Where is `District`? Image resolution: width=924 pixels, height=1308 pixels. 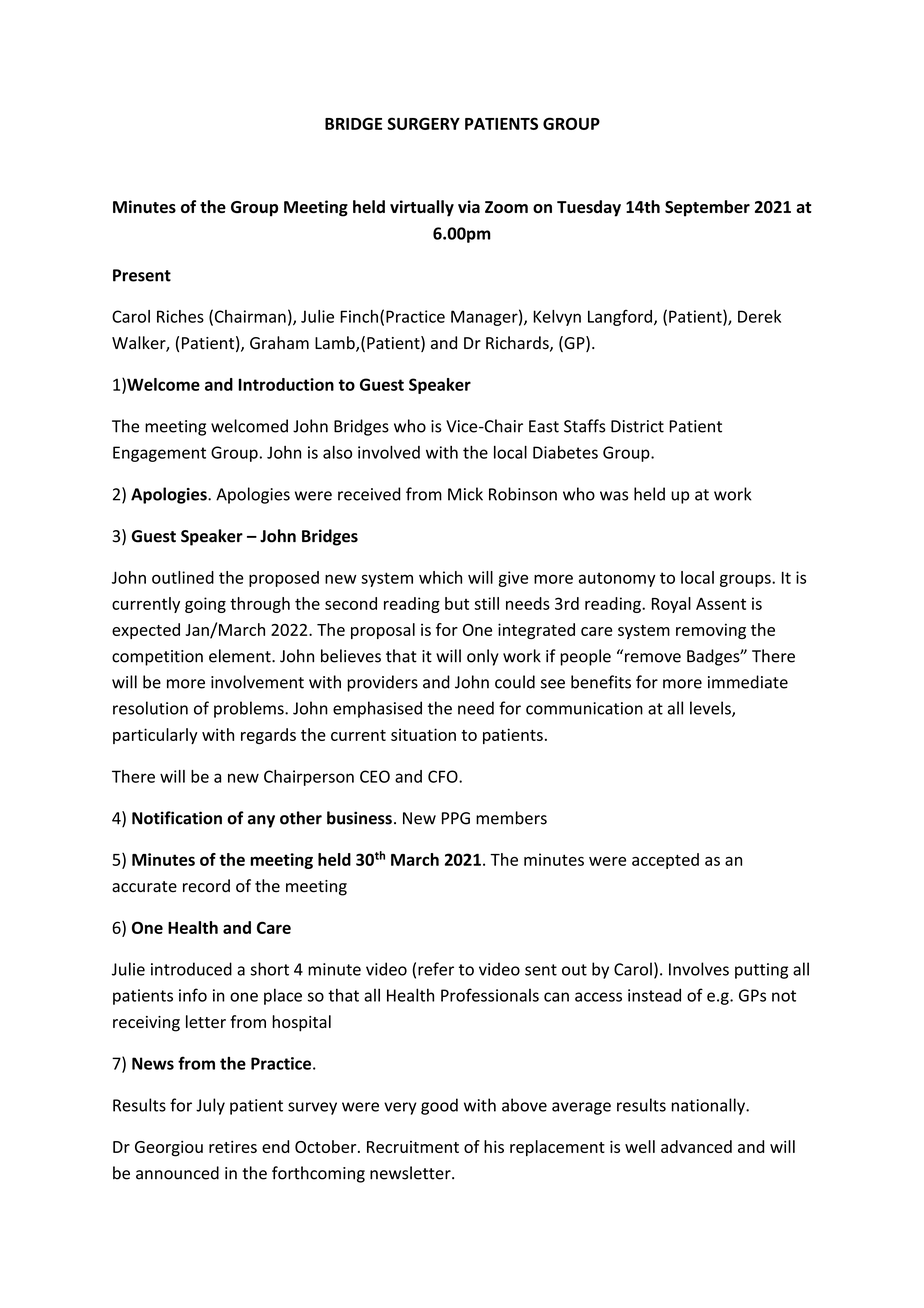
District is located at coordinates (637, 426).
